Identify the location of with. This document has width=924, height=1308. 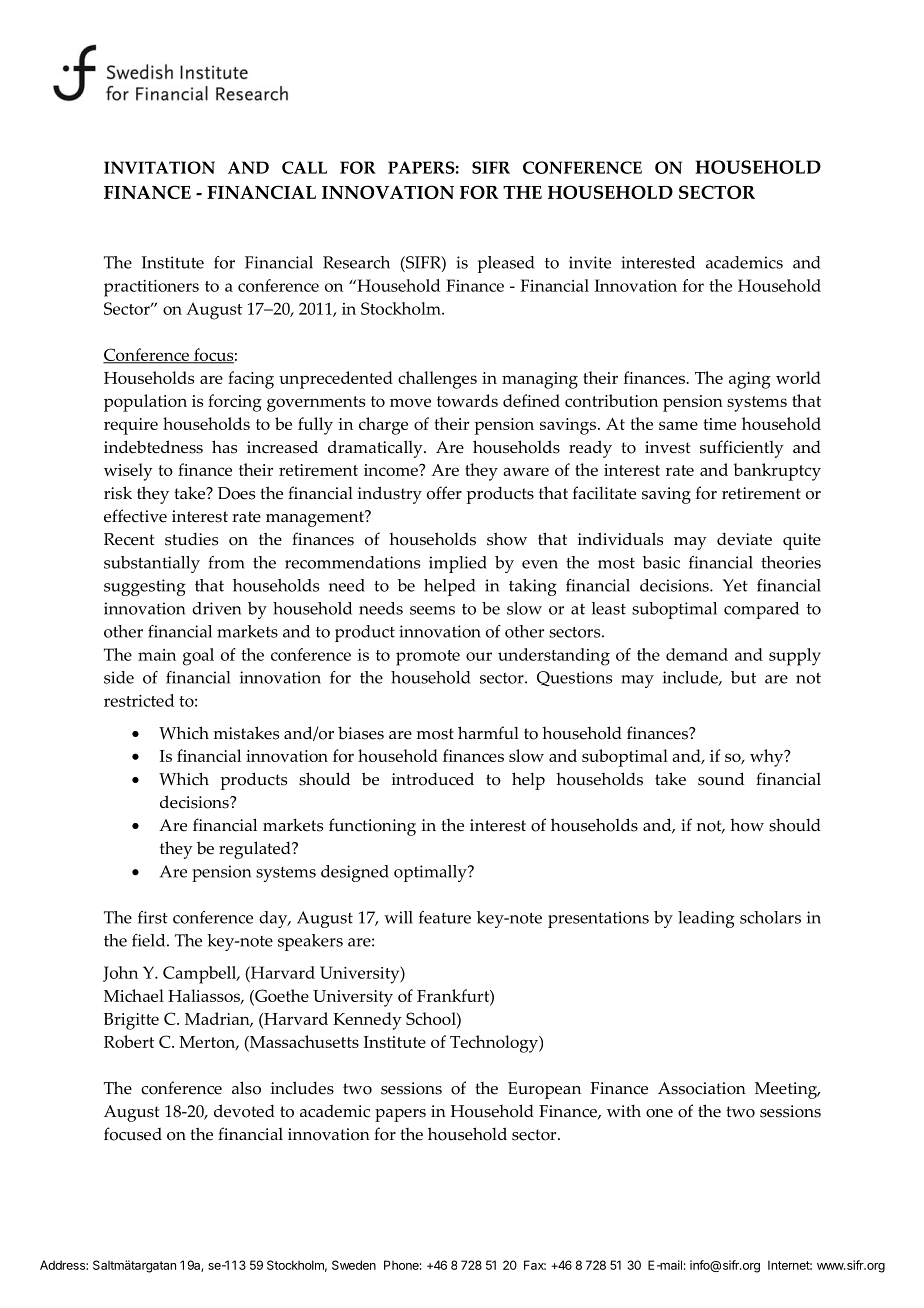
(624, 1110).
